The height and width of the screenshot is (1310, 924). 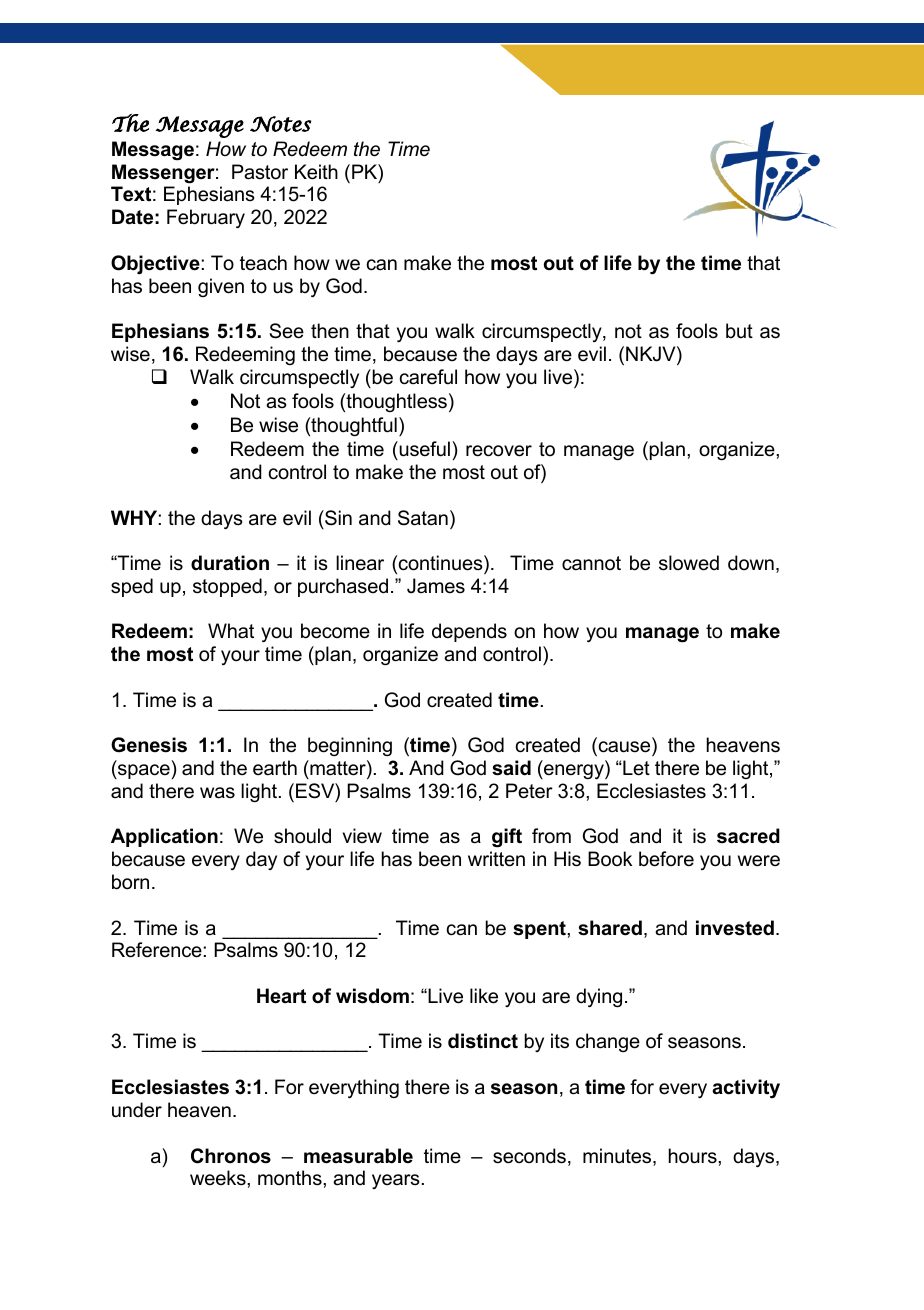 I want to click on years, so click(x=396, y=1181).
